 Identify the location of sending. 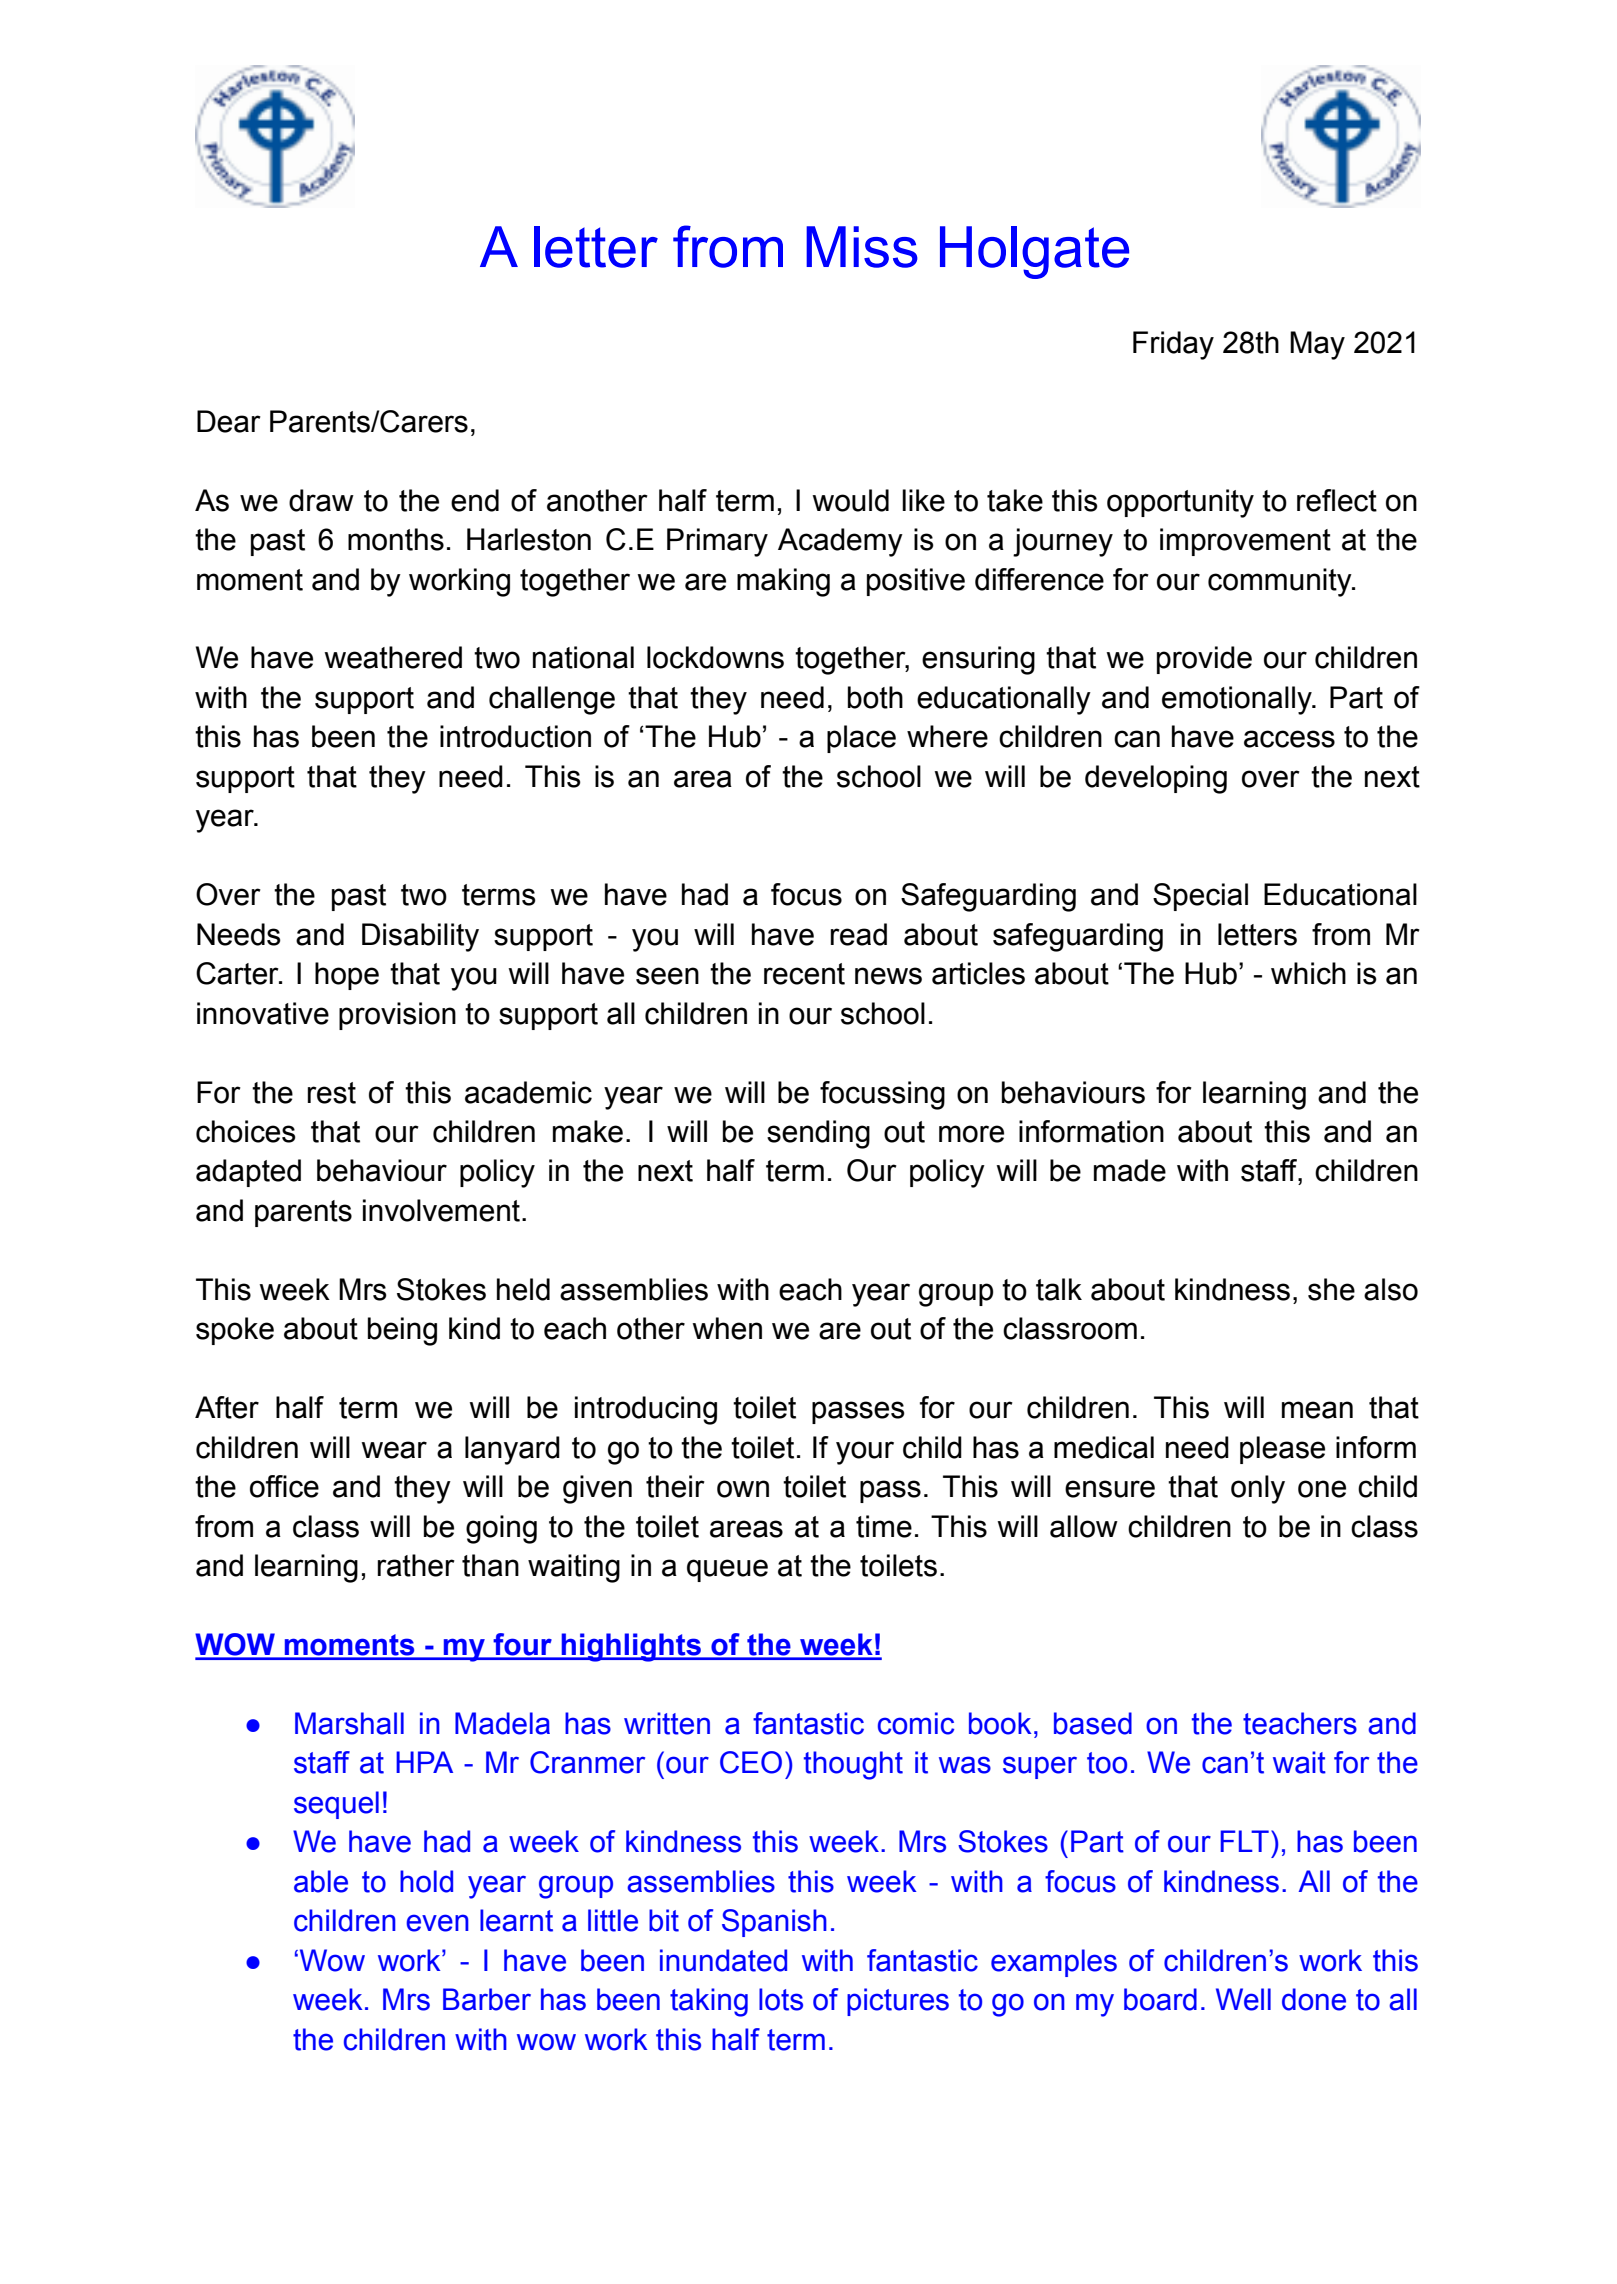
(818, 1134).
